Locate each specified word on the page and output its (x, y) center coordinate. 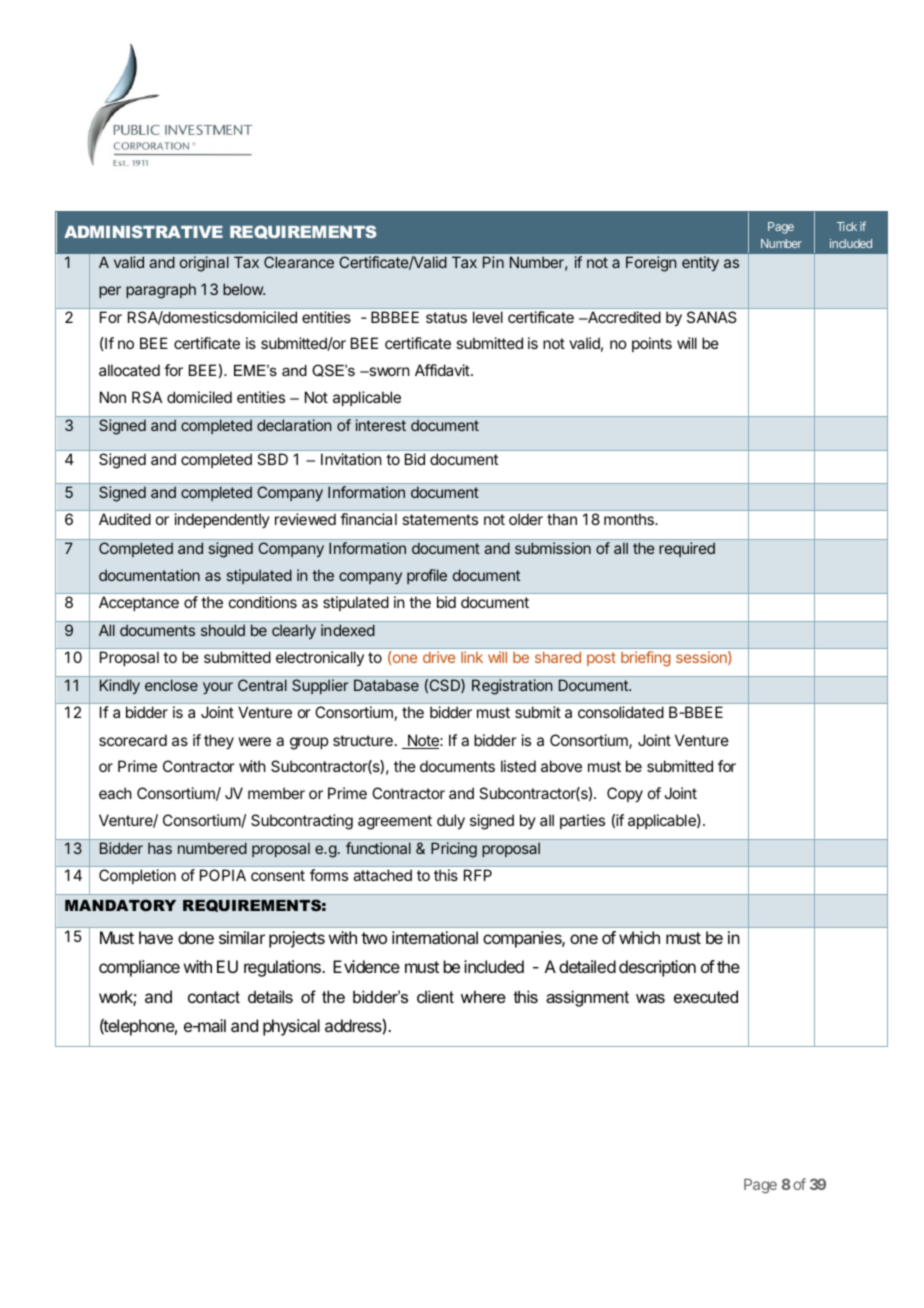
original (204, 264)
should (223, 630)
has (160, 848)
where (483, 996)
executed (706, 996)
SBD (272, 459)
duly (451, 822)
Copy (625, 795)
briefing (646, 659)
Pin (493, 262)
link (472, 657)
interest (381, 425)
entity (700, 263)
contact (214, 997)
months (630, 519)
